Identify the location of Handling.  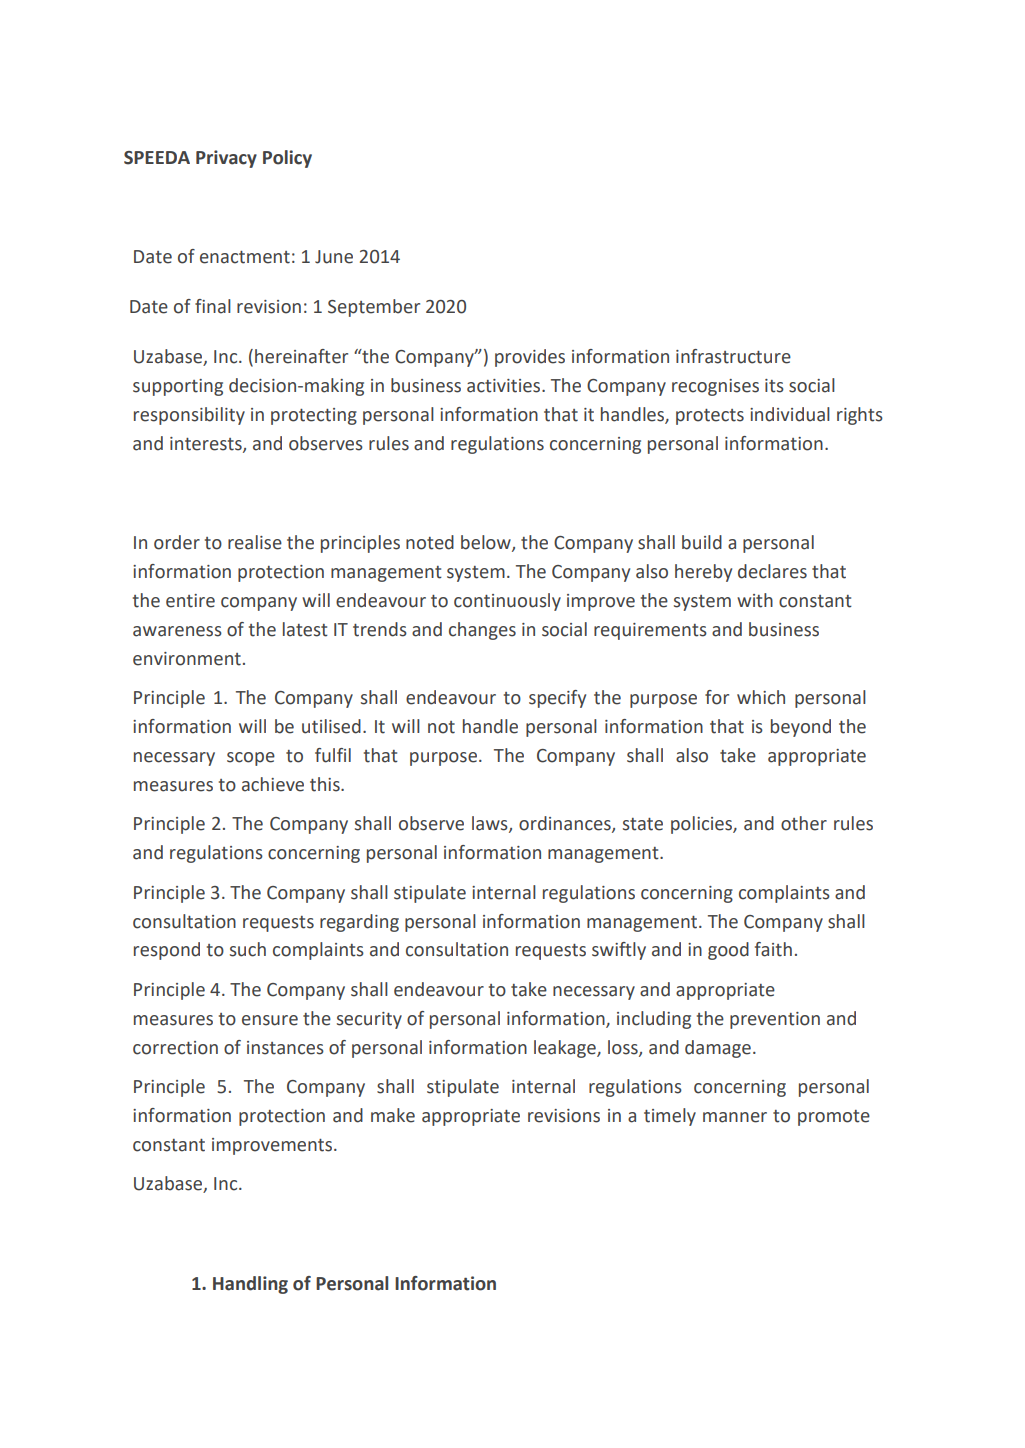
(250, 1285).
